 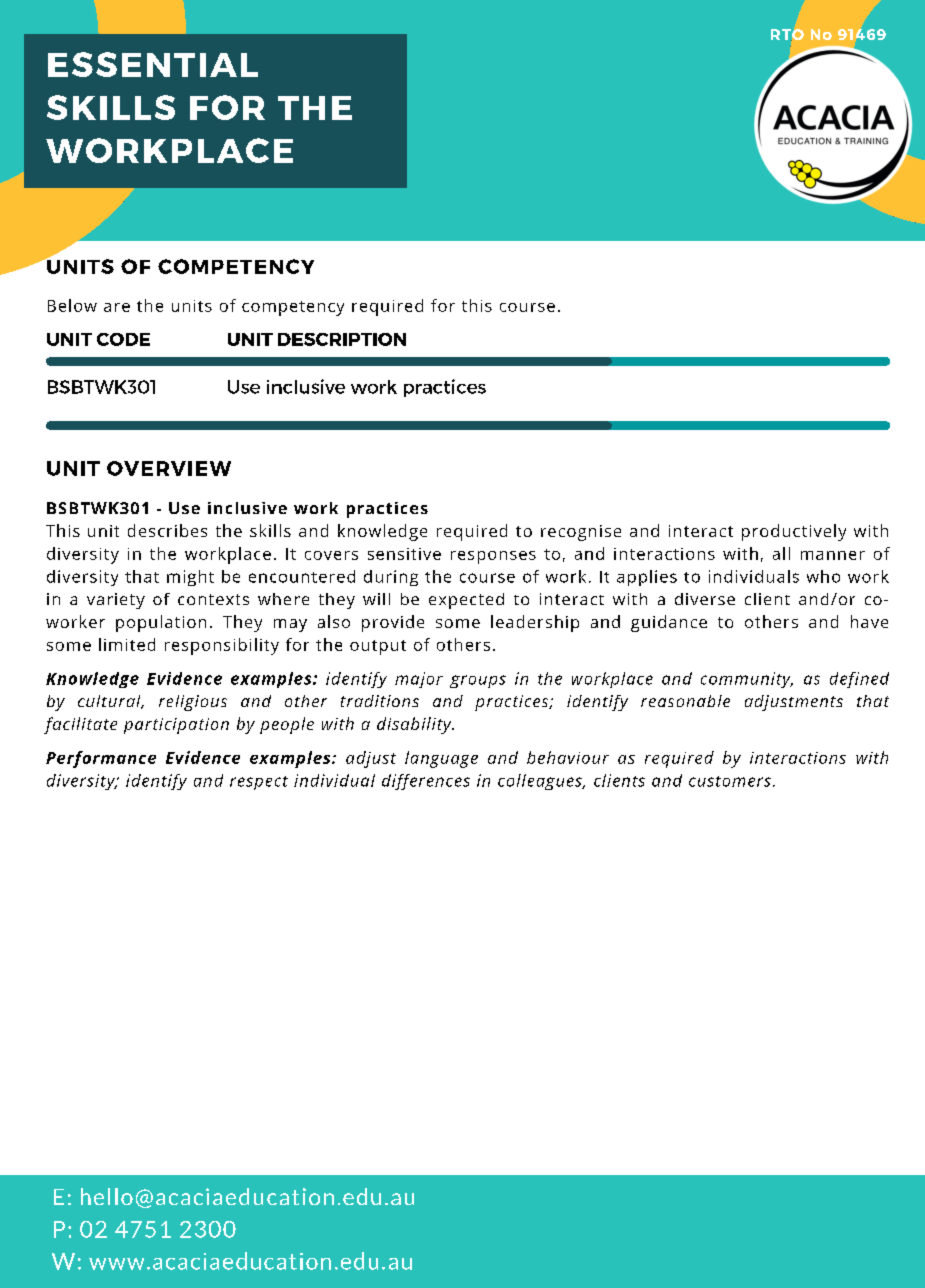 What do you see at coordinates (342, 339) in the screenshot?
I see `DESCRIPTION` at bounding box center [342, 339].
